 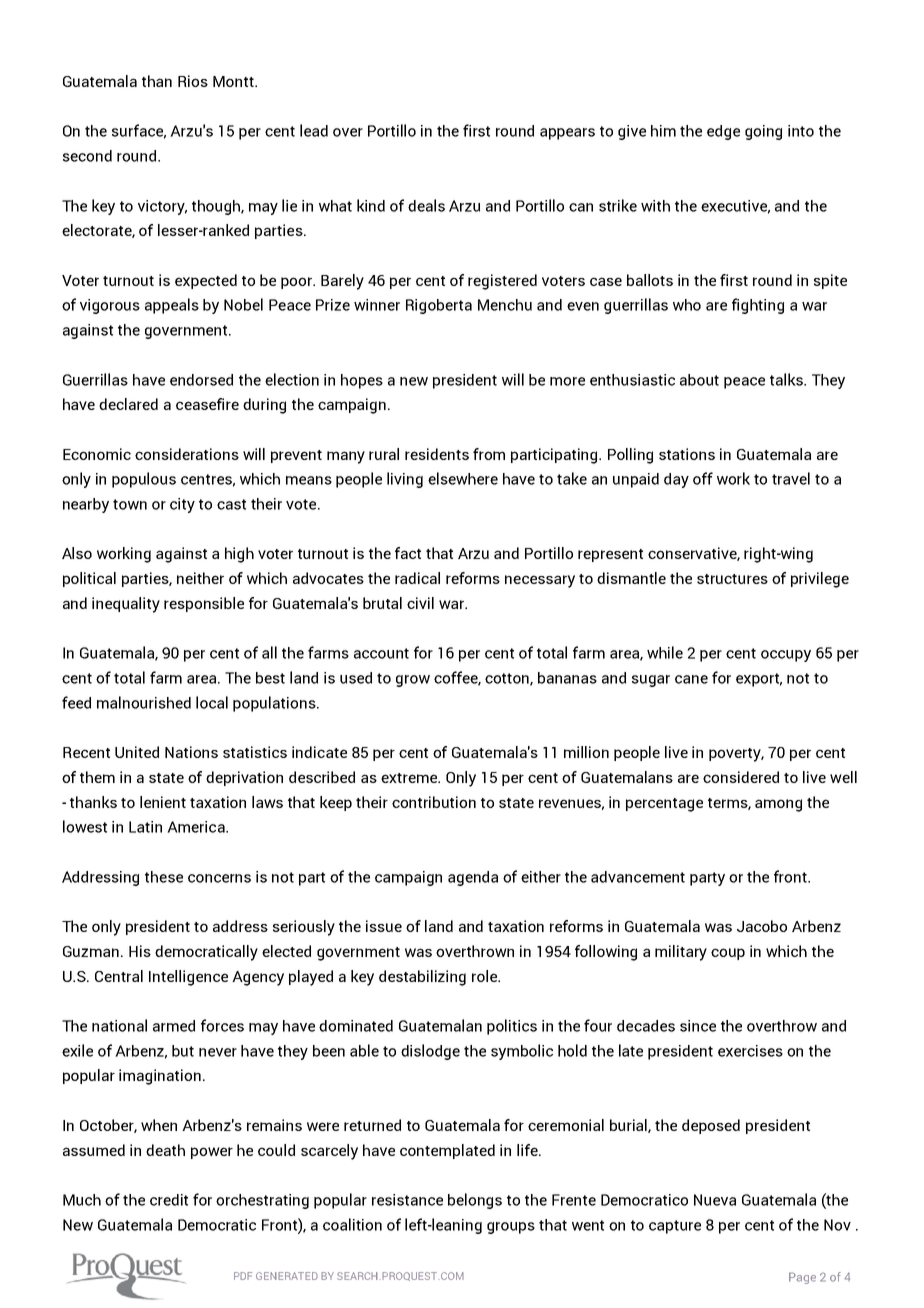 What do you see at coordinates (164, 877) in the screenshot?
I see `these` at bounding box center [164, 877].
